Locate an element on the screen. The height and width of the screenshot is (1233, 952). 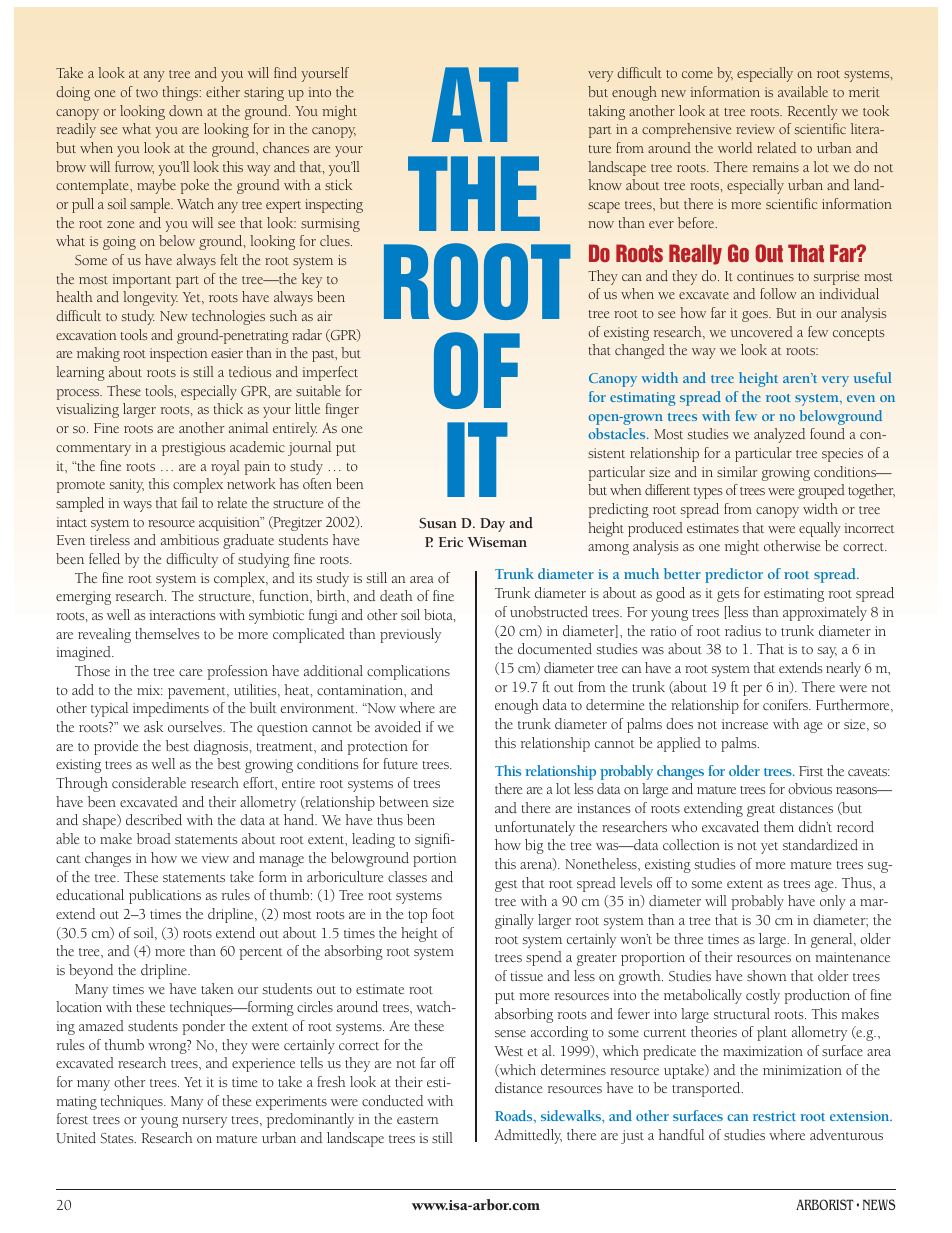
down is located at coordinates (186, 110).
